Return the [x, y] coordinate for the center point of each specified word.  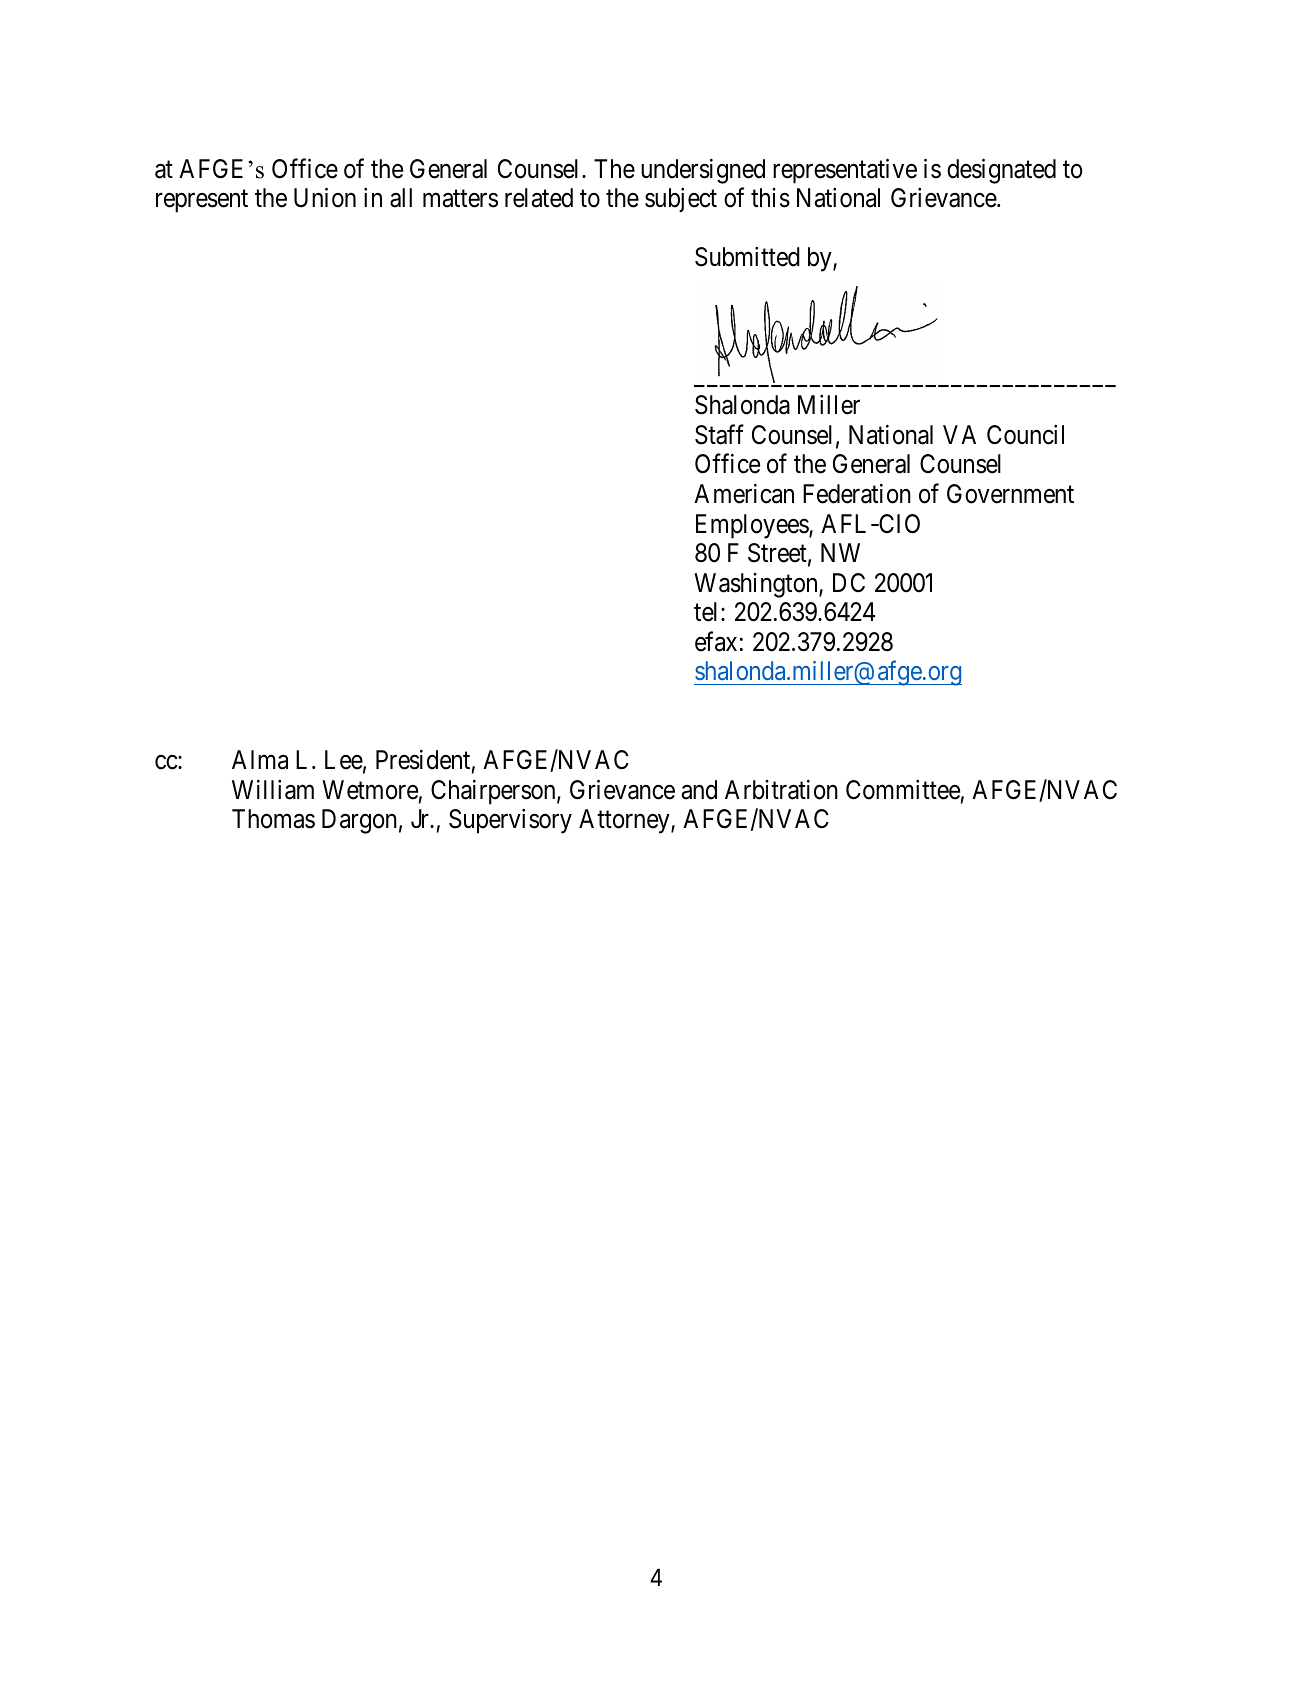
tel [708, 612]
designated [1001, 171]
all [401, 198]
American [744, 494]
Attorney [625, 821]
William [273, 790]
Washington [757, 585]
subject [681, 200]
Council [1025, 435]
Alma [260, 760]
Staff [719, 434]
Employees [753, 526]
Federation [857, 494]
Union [325, 198]
